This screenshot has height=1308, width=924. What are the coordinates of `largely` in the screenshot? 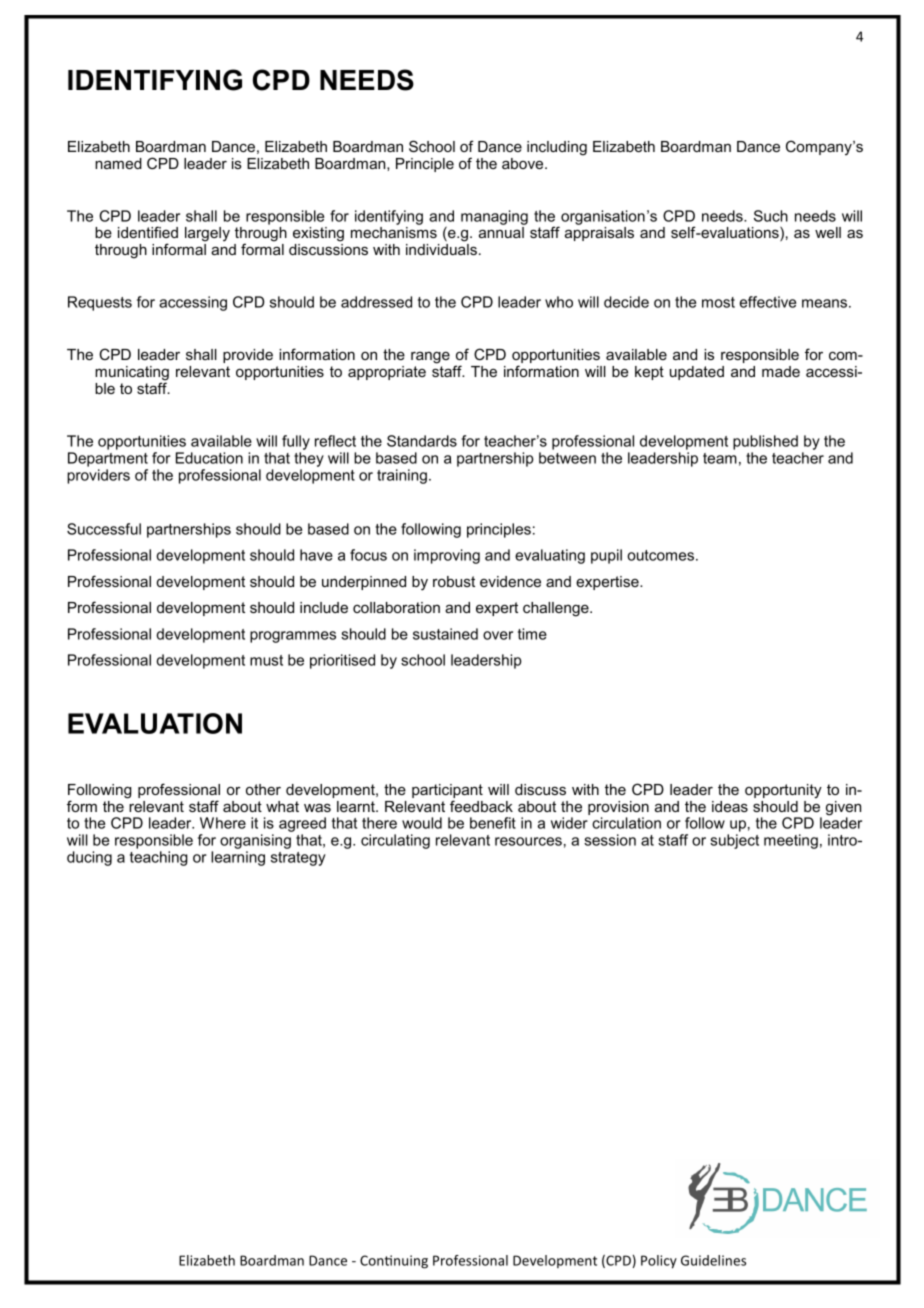 It's located at (207, 234).
